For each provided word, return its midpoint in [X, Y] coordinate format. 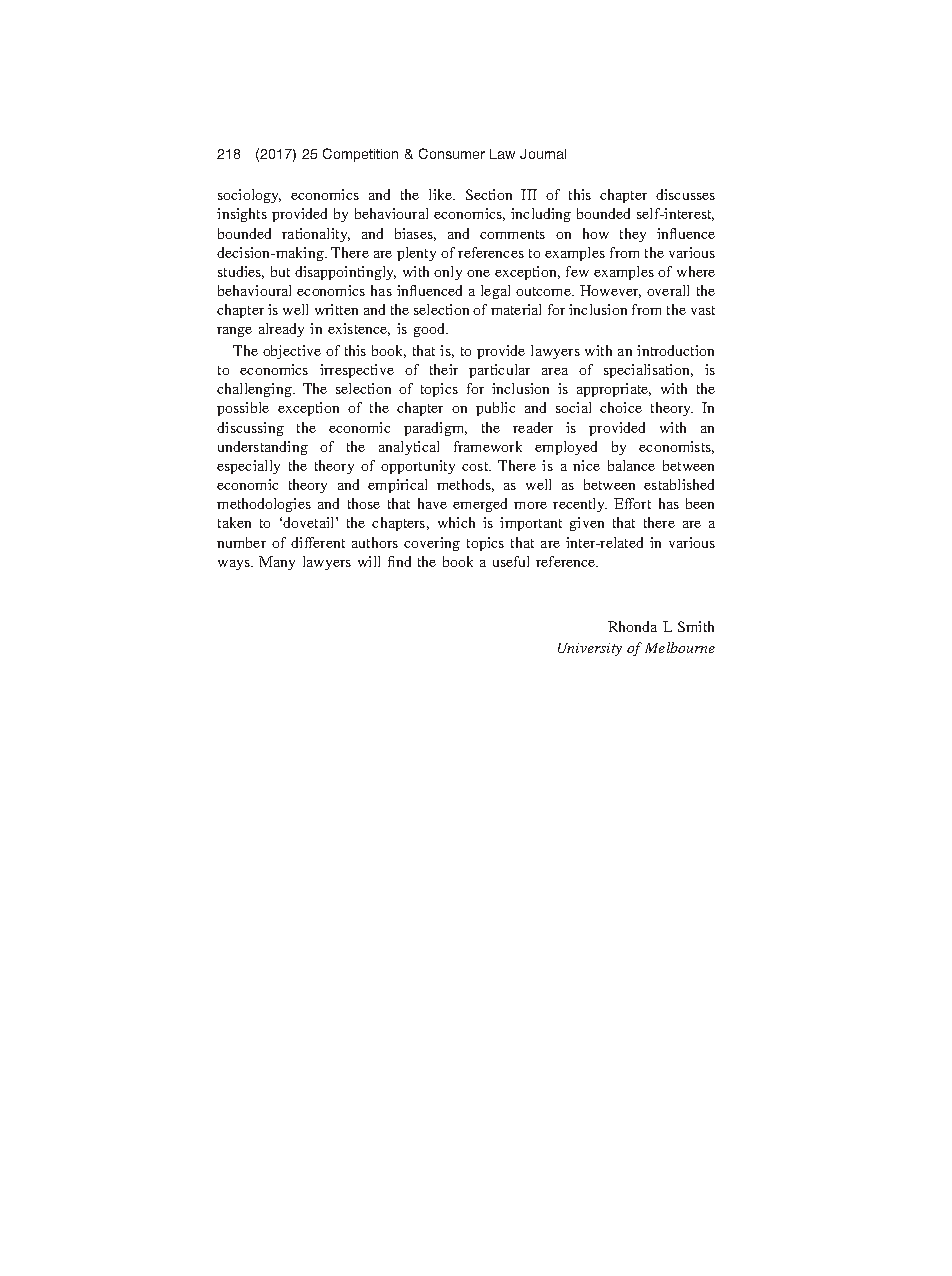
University [590, 649]
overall [668, 290]
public [495, 409]
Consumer [452, 153]
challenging [255, 390]
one [478, 273]
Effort [632, 503]
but [280, 271]
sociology [249, 196]
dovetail [310, 522]
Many [277, 563]
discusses [685, 194]
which [456, 522]
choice [621, 407]
